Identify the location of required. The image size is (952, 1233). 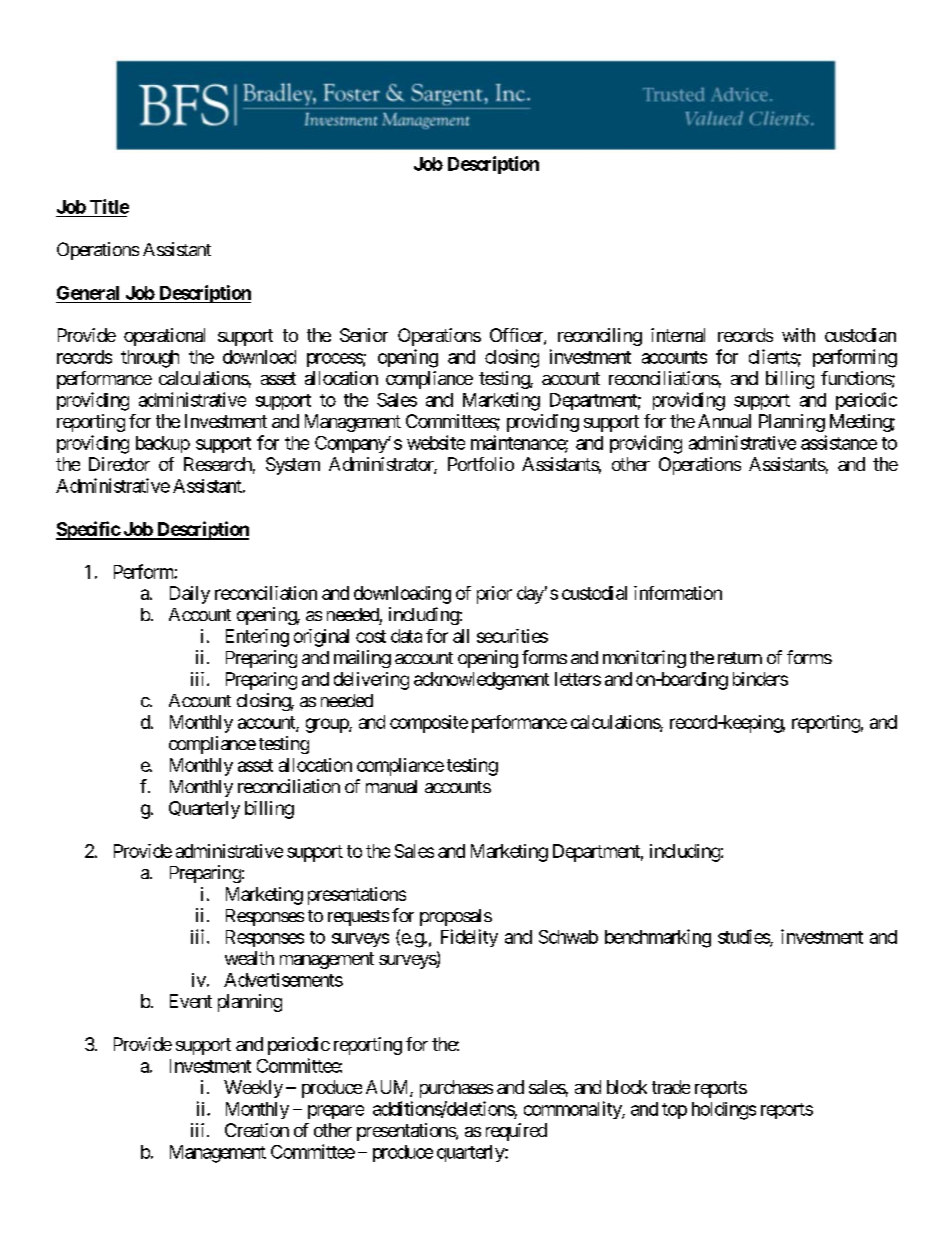
(516, 1132).
